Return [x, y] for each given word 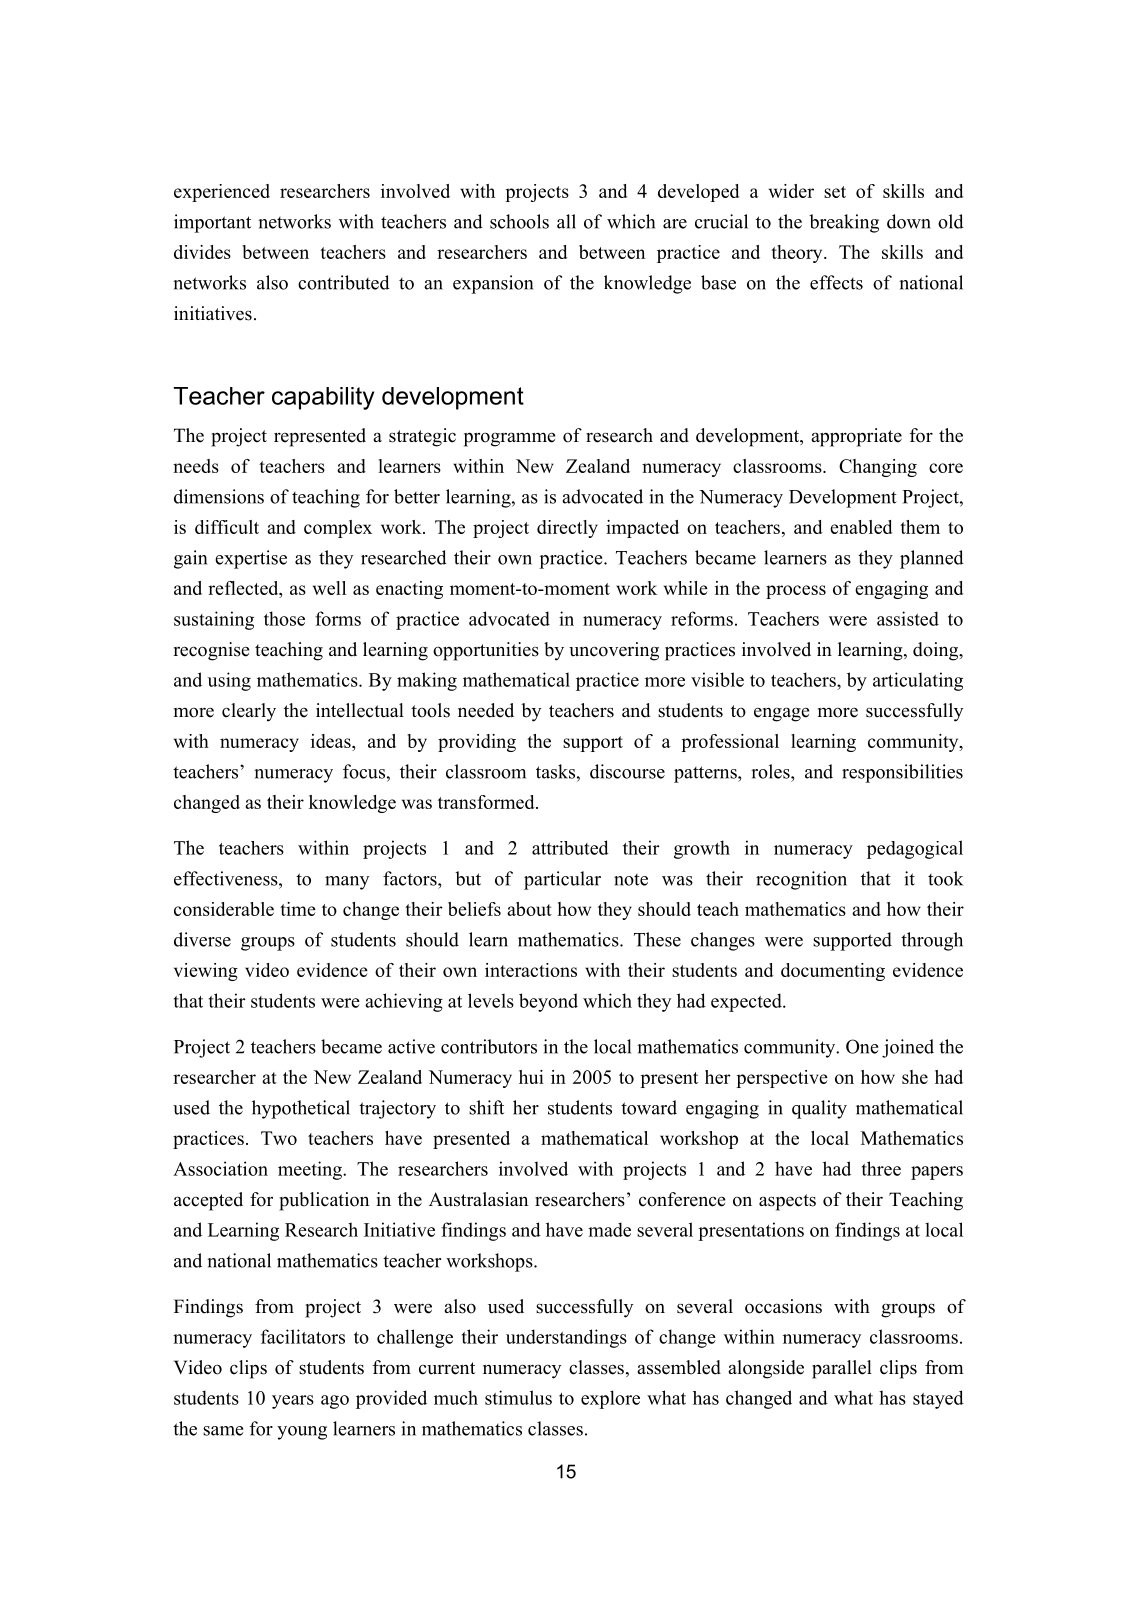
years [293, 1402]
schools [519, 221]
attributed [570, 847]
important [212, 223]
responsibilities [902, 773]
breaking [844, 223]
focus [364, 771]
